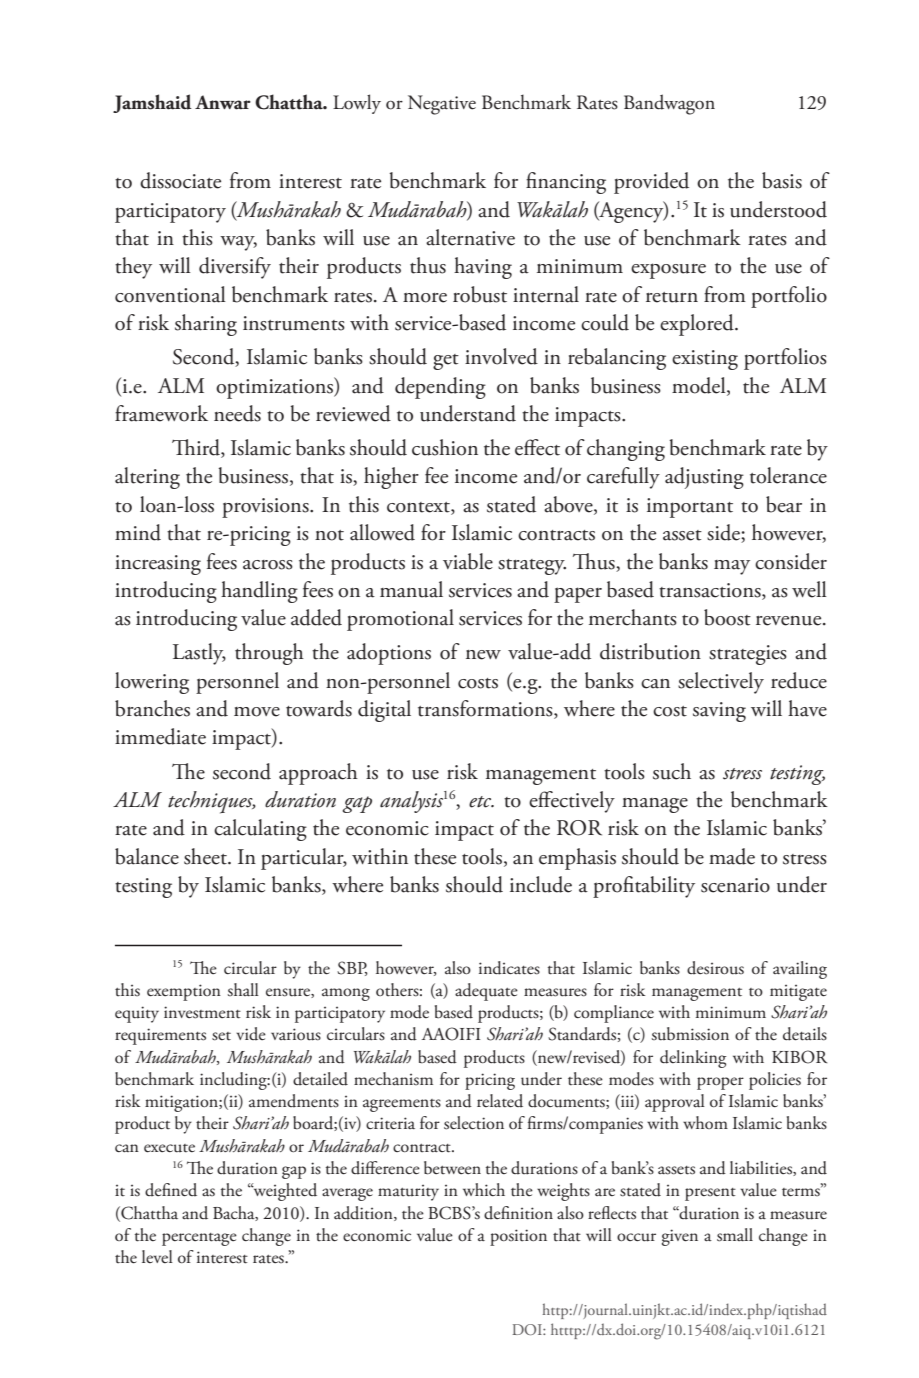  What do you see at coordinates (732, 856) in the document?
I see `made` at bounding box center [732, 856].
